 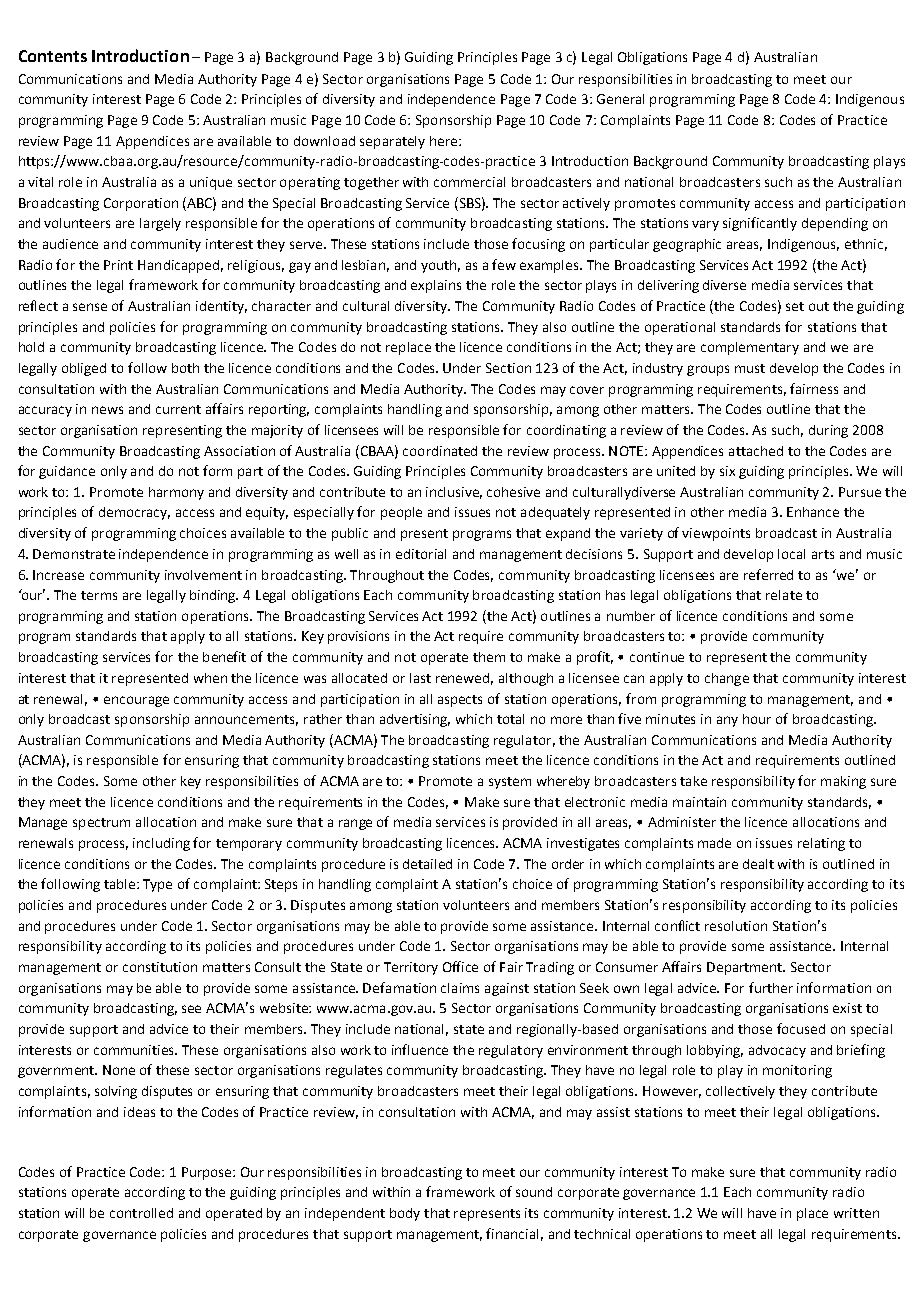 I want to click on attached, so click(x=756, y=451).
